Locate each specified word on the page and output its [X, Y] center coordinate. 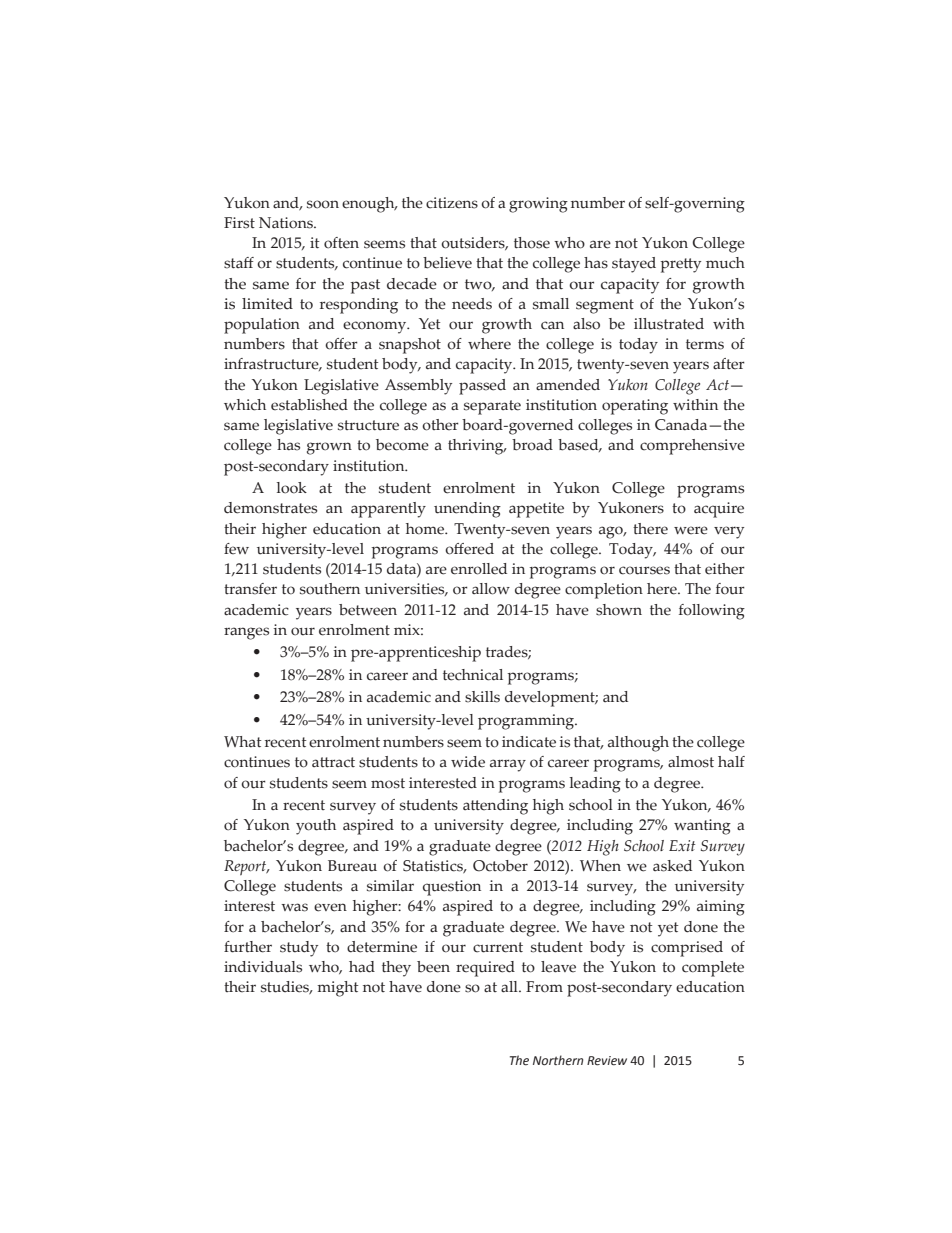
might [338, 989]
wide [468, 762]
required [485, 969]
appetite [536, 510]
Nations [287, 223]
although [638, 744]
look [292, 488]
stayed [634, 265]
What [243, 742]
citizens [452, 203]
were [691, 530]
